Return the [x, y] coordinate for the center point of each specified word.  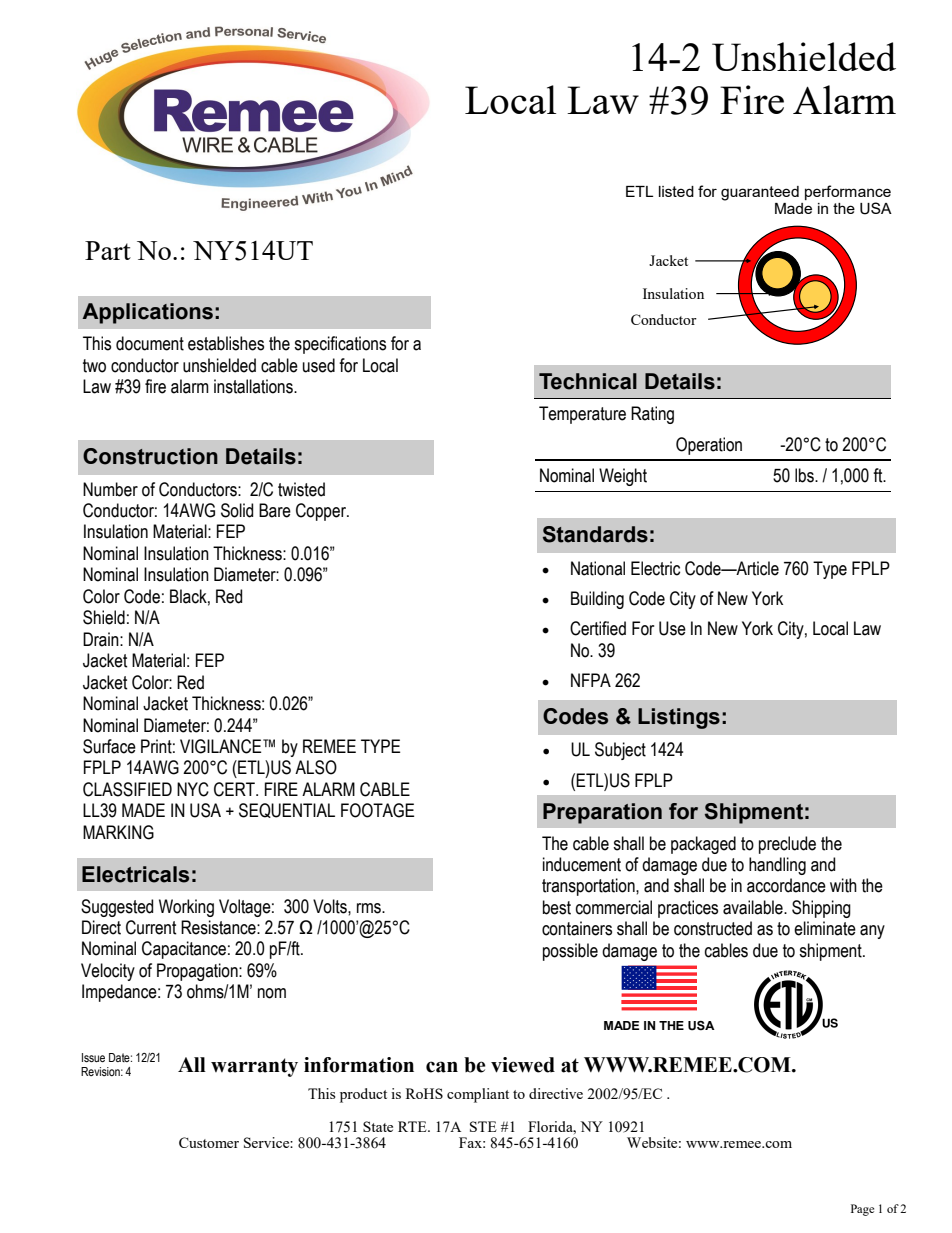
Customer [209, 1142]
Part [108, 250]
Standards [595, 534]
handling [777, 866]
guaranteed [760, 193]
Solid [237, 510]
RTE [413, 1126]
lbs [805, 475]
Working [186, 908]
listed [676, 191]
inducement [582, 864]
